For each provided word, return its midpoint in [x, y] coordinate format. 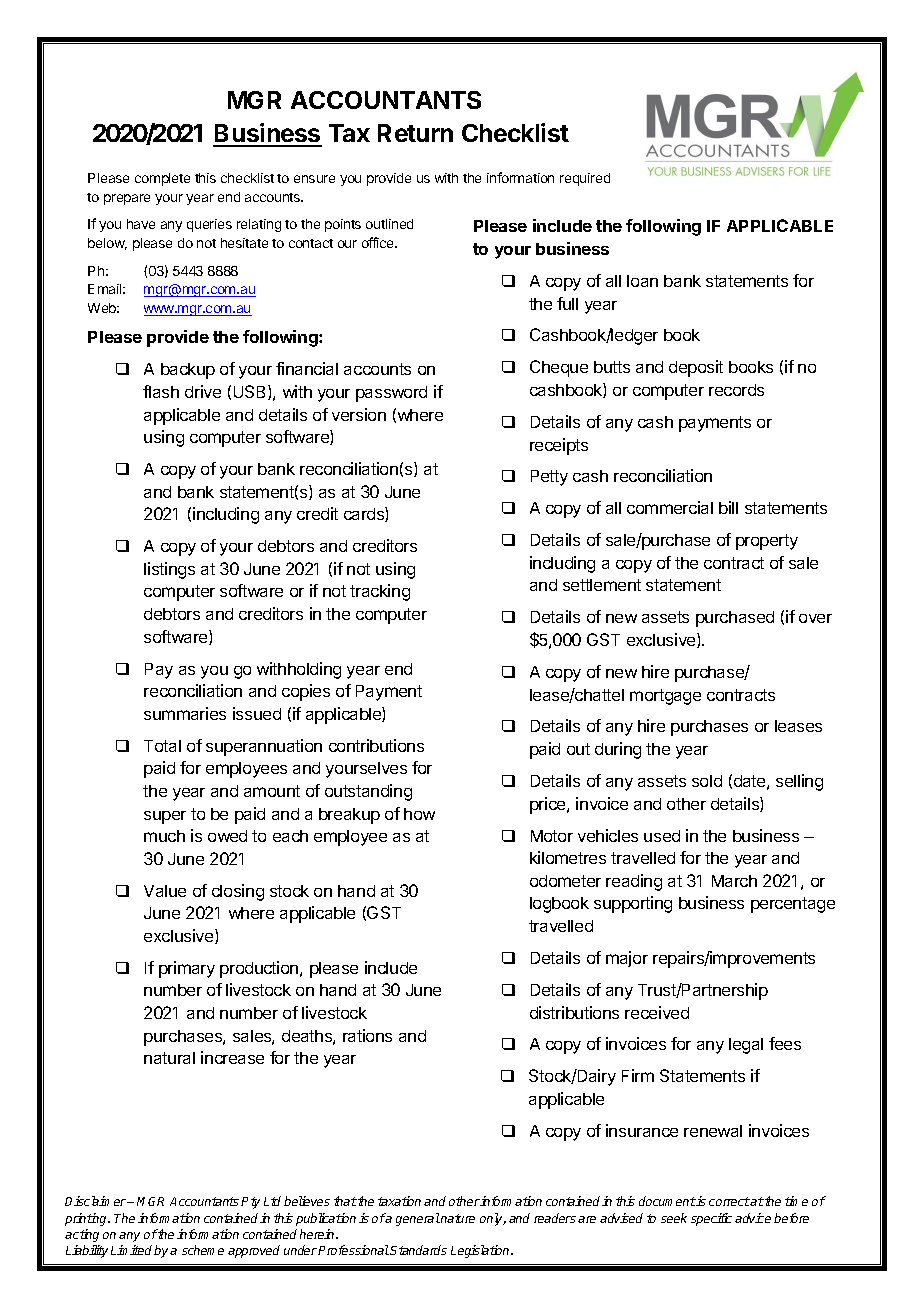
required [585, 179]
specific [711, 1219]
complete [162, 179]
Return [415, 133]
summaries [185, 713]
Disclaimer [96, 1201]
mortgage [665, 697]
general [418, 1219]
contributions [376, 745]
